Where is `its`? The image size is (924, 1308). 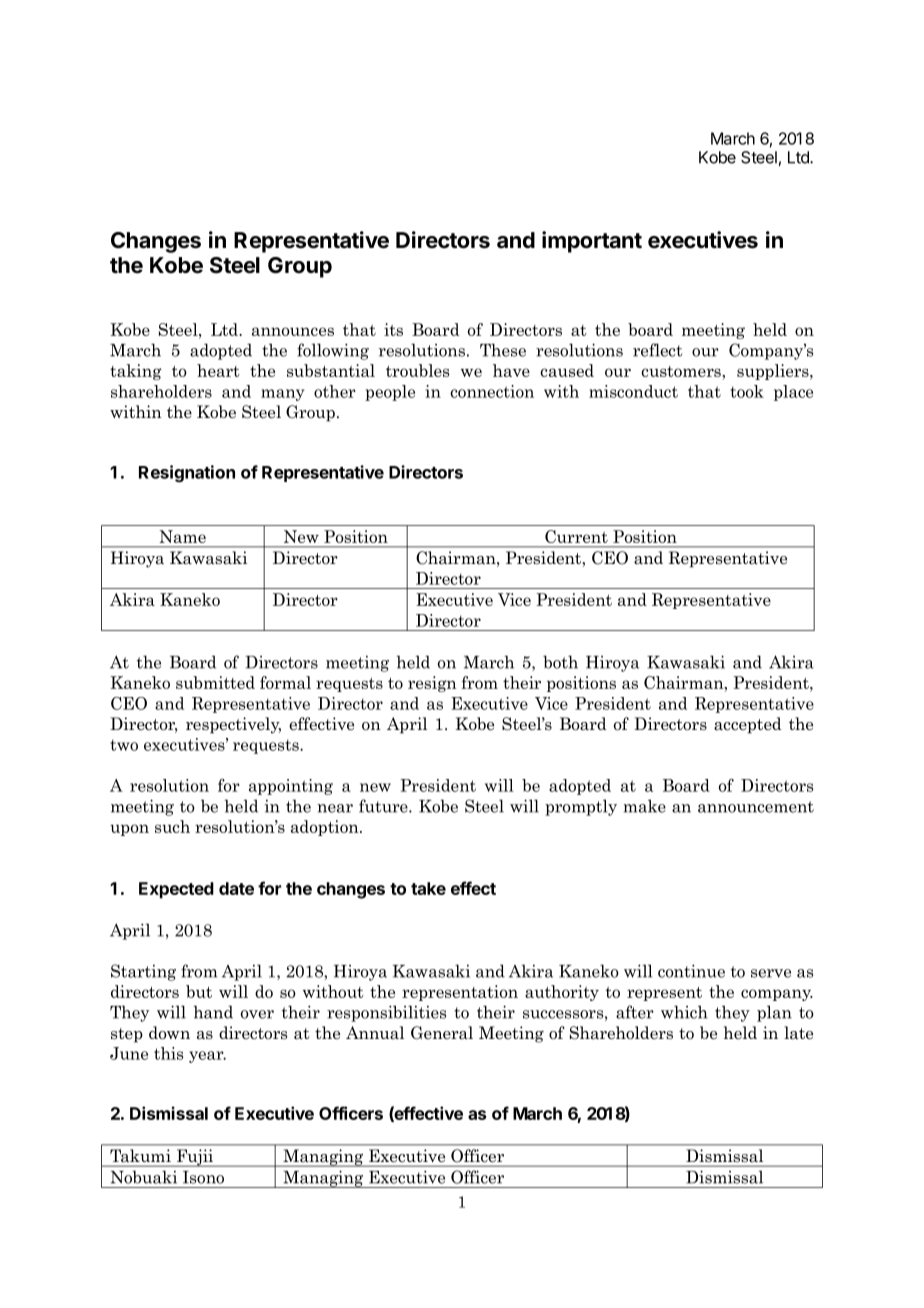 its is located at coordinates (393, 329).
